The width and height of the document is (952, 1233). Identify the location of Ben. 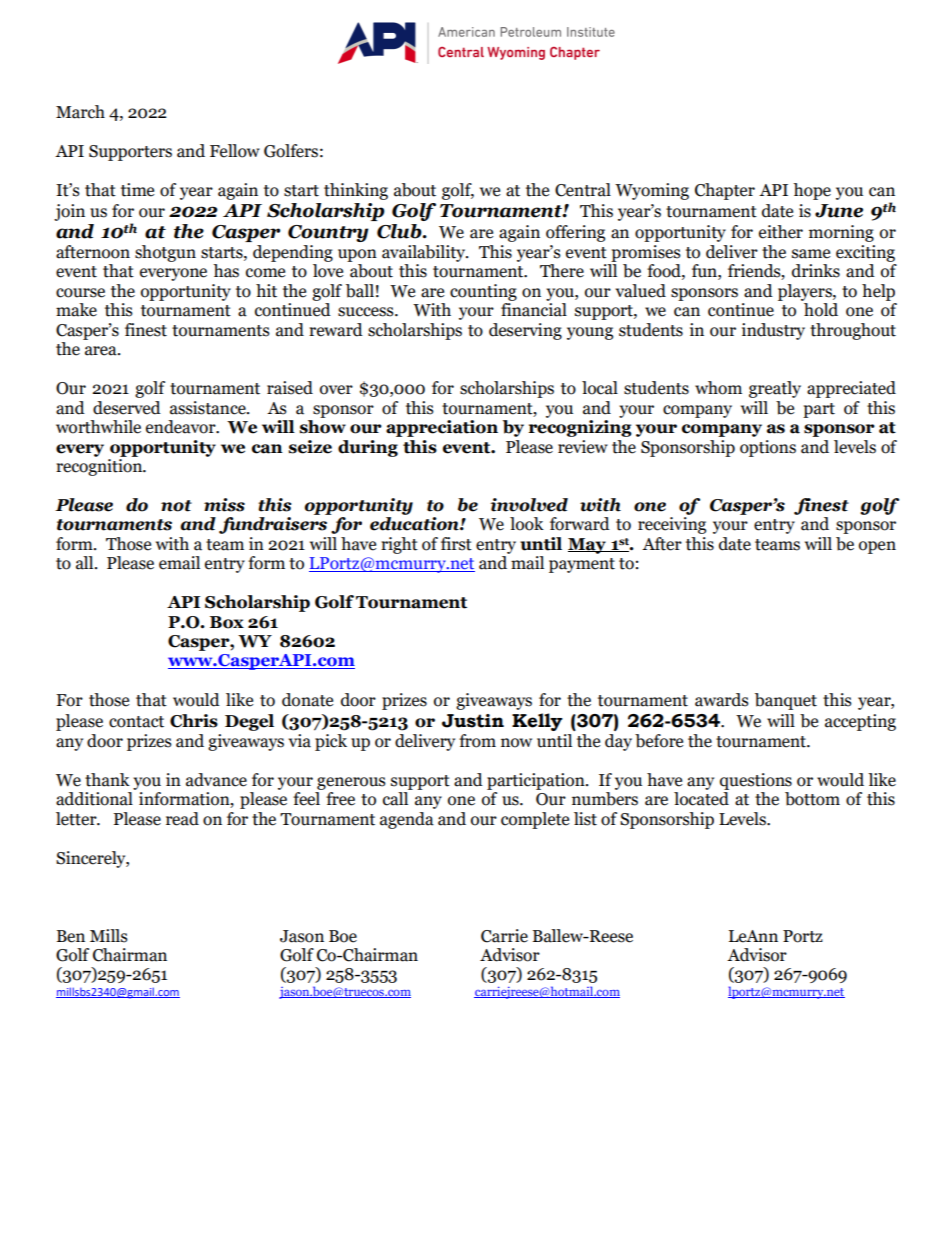
(71, 936).
